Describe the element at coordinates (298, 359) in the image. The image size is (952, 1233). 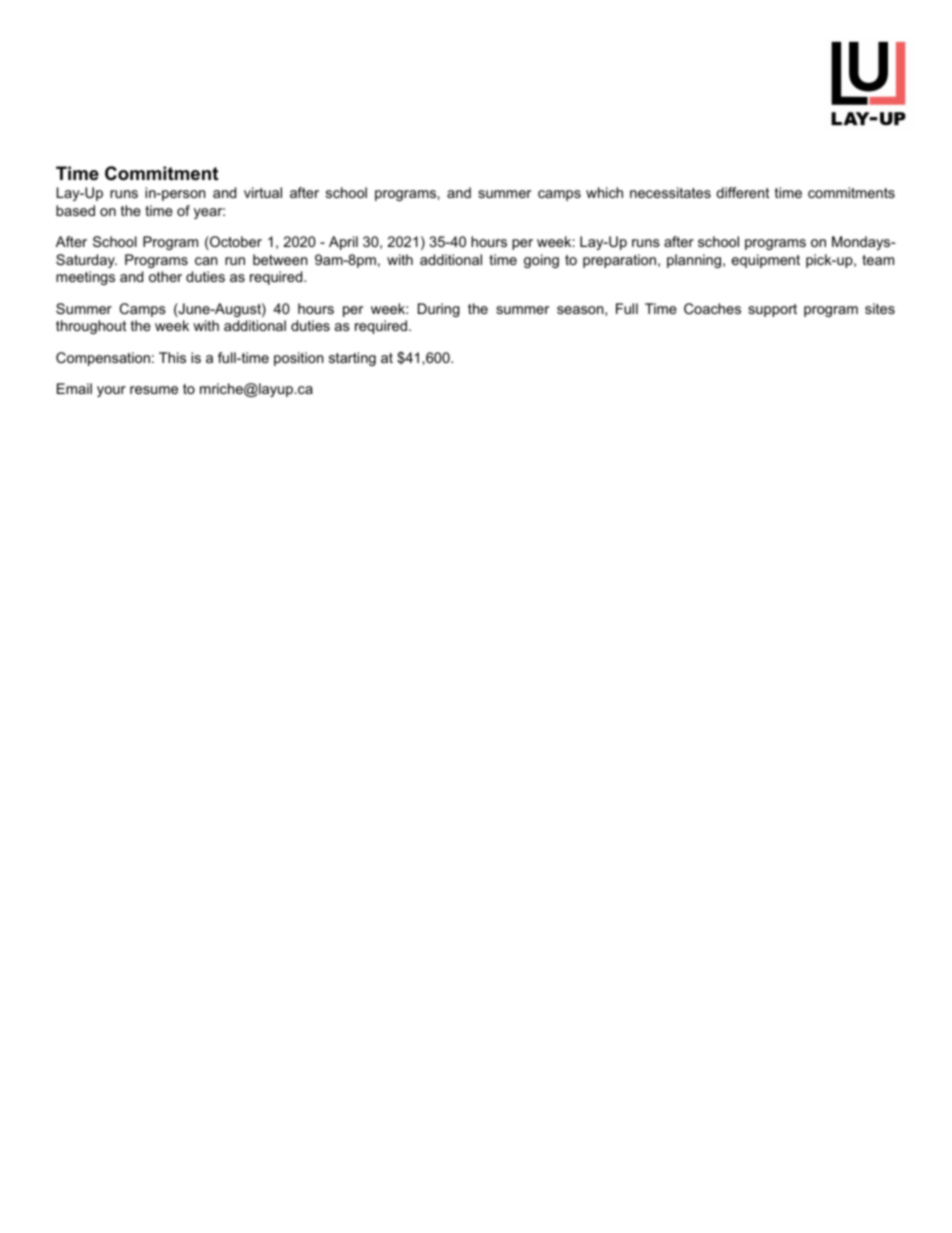
I see `position` at that location.
